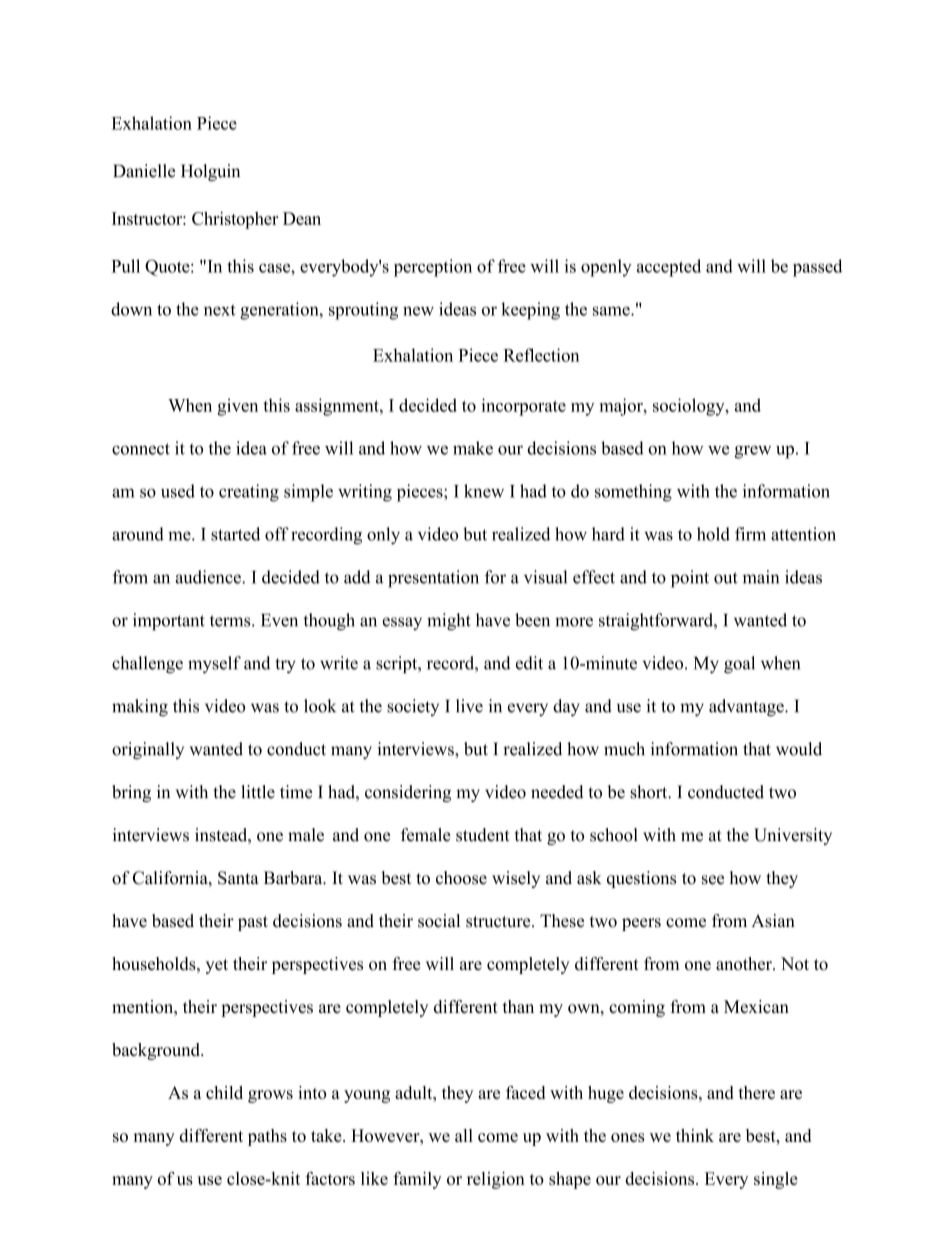 The width and height of the image is (952, 1233). Describe the element at coordinates (235, 220) in the image. I see `Christopher` at that location.
